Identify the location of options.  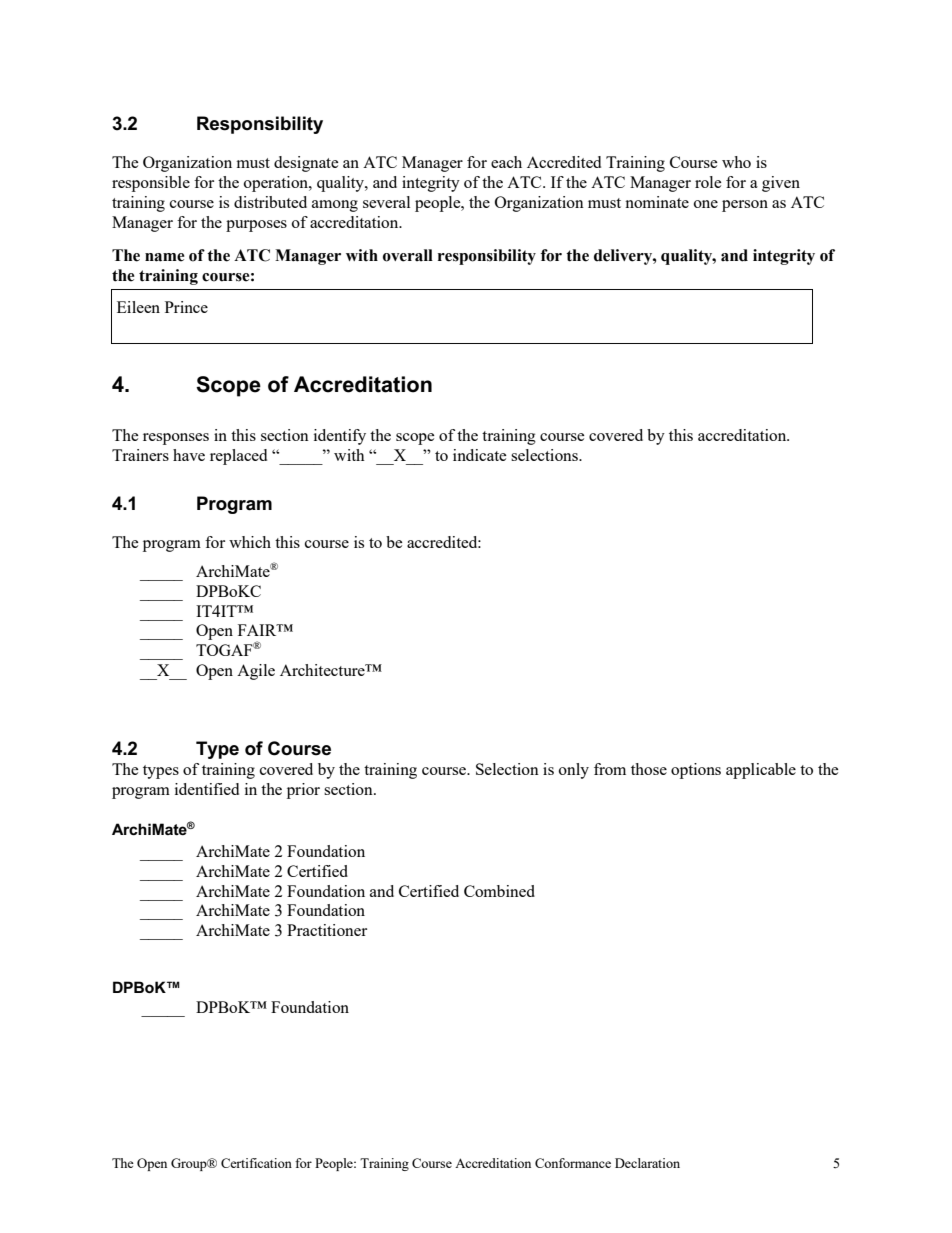
(696, 771).
